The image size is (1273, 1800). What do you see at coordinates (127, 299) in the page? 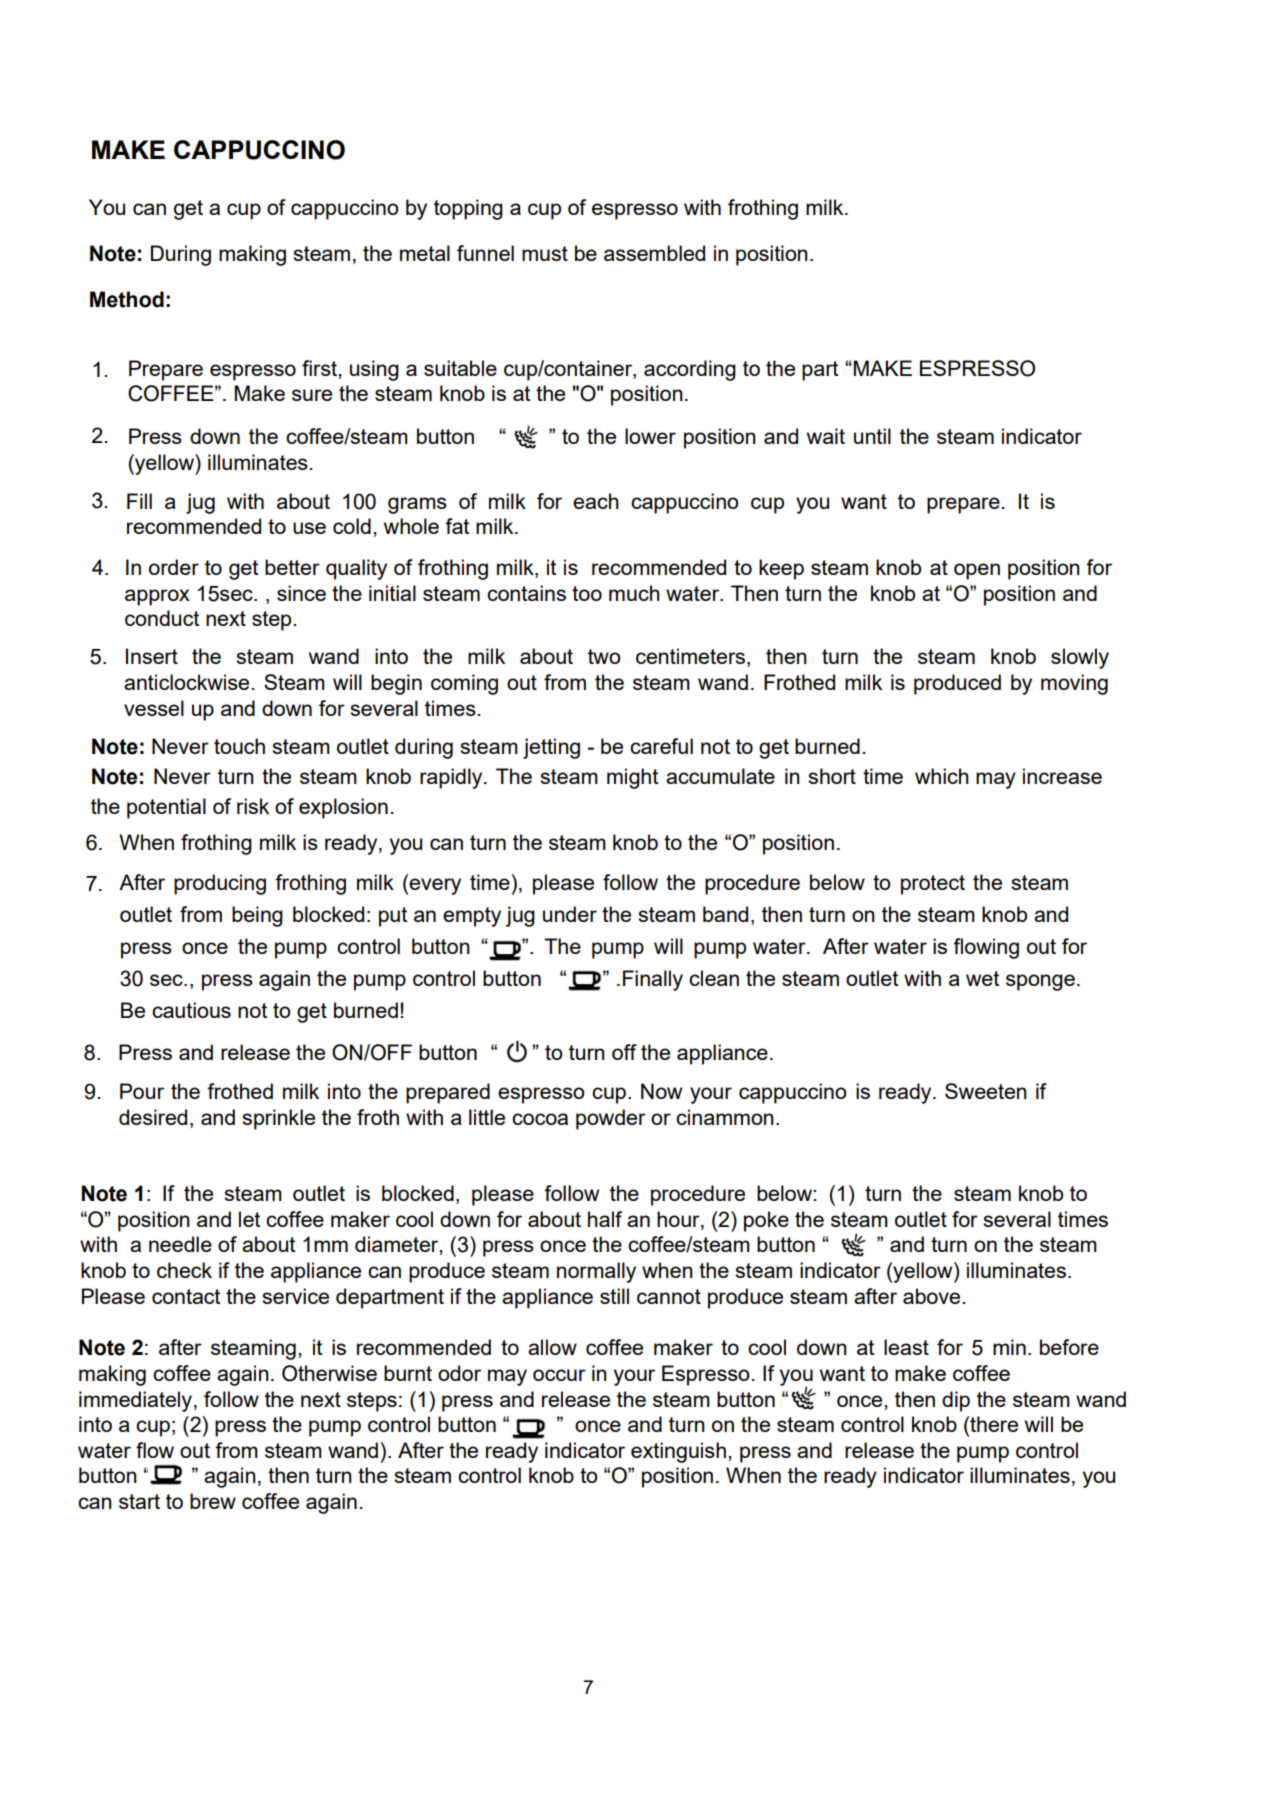
I see `Method` at bounding box center [127, 299].
